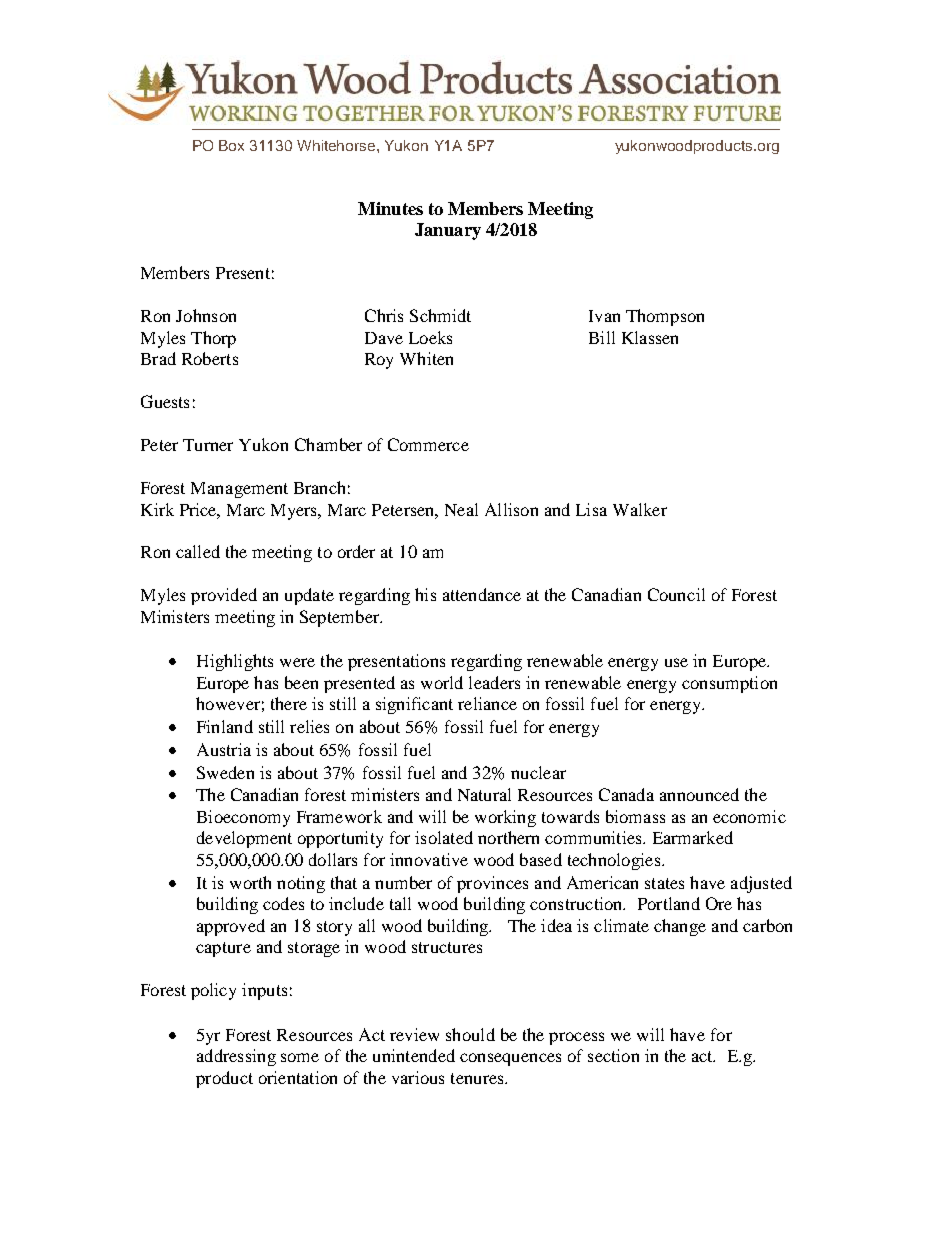 This screenshot has width=952, height=1233. I want to click on January, so click(448, 231).
